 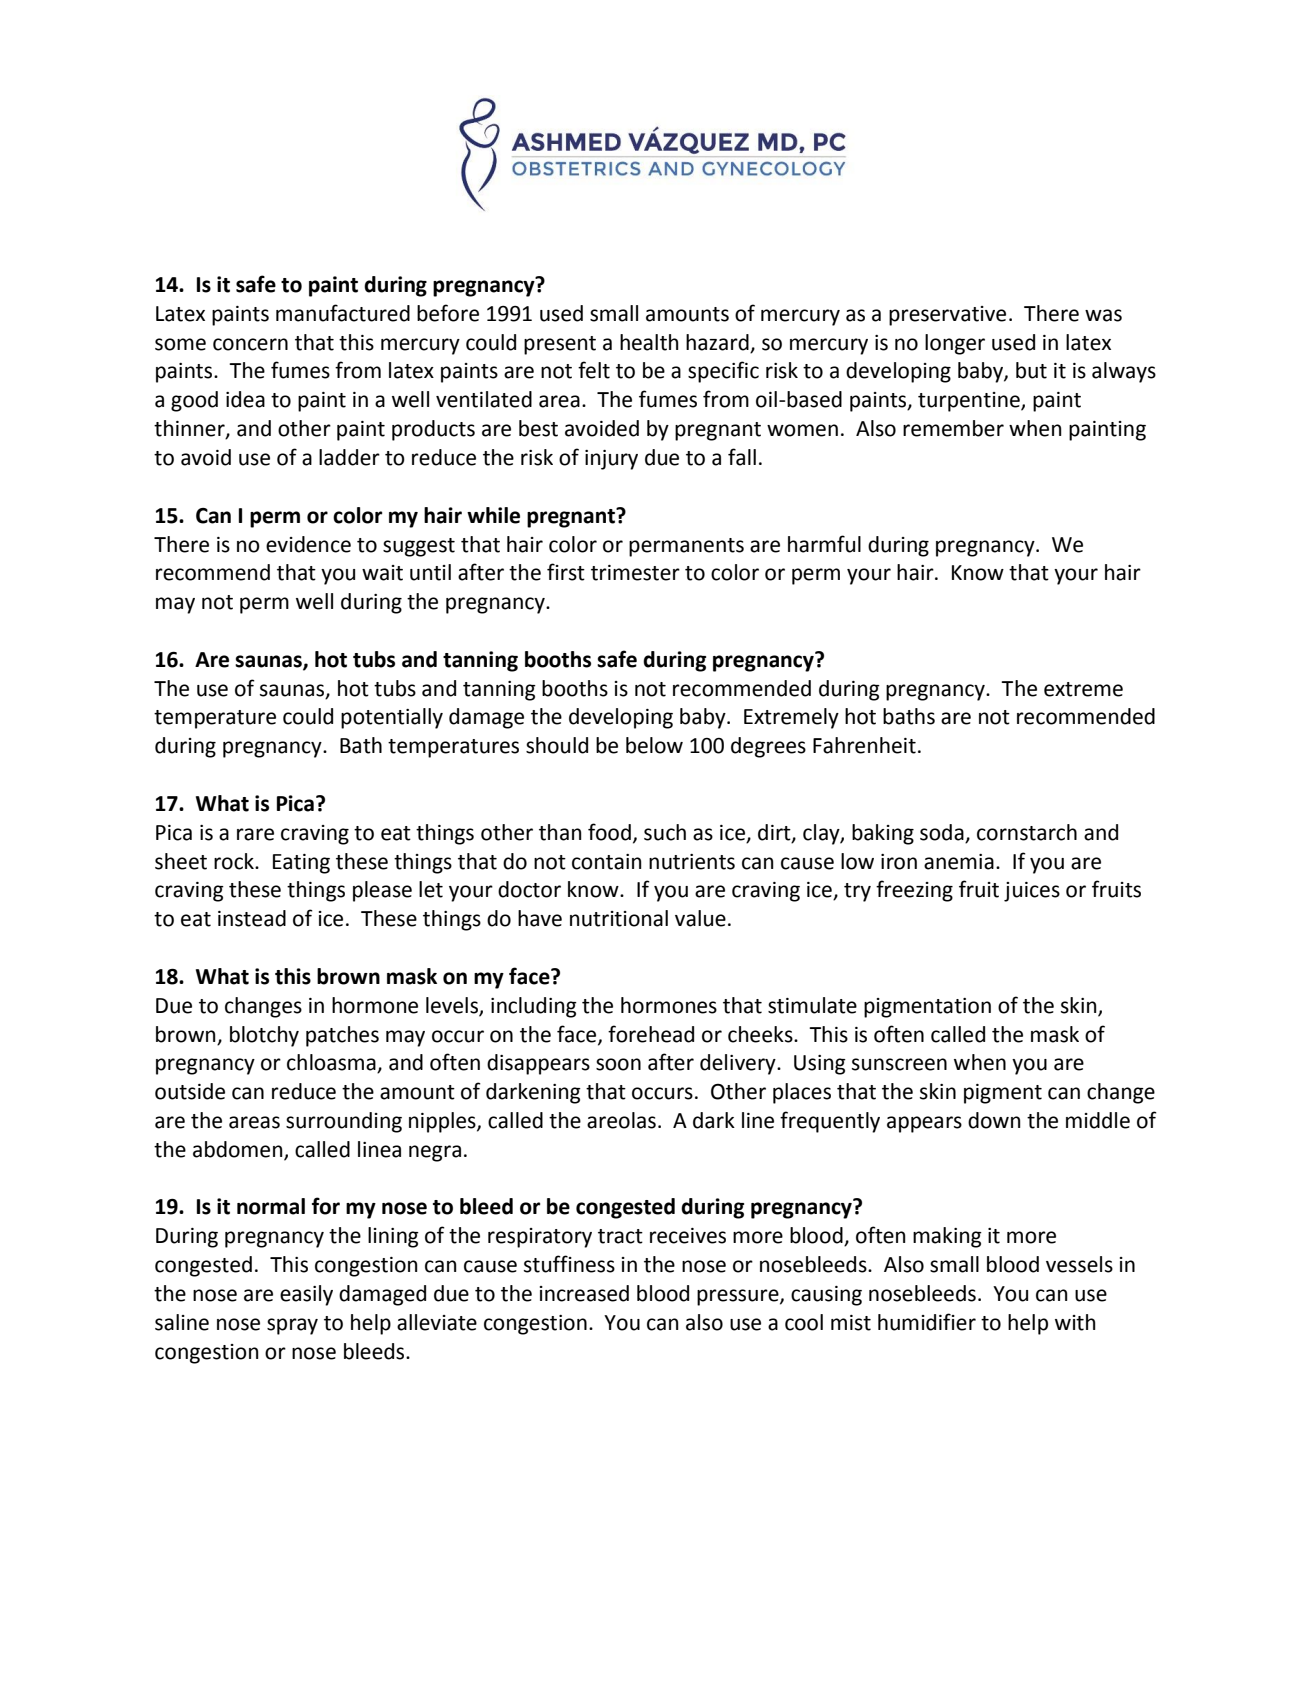 What do you see at coordinates (654, 745) in the screenshot?
I see `below` at bounding box center [654, 745].
